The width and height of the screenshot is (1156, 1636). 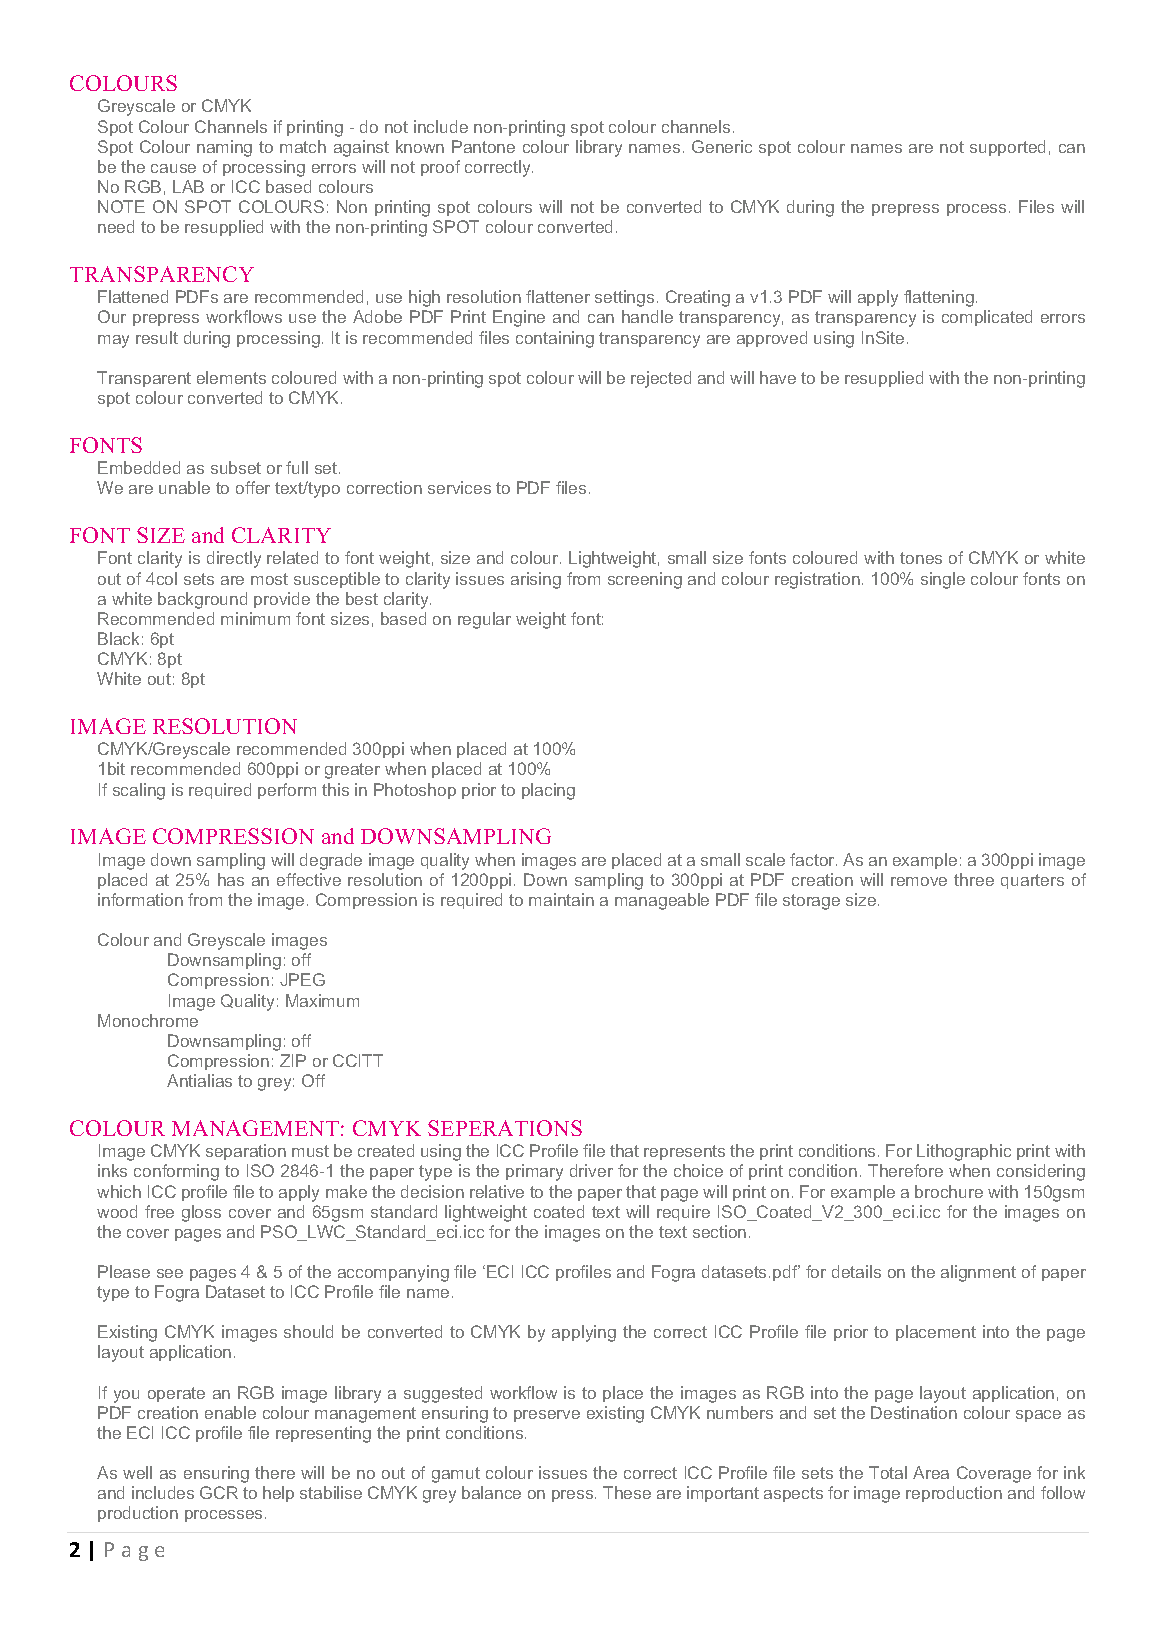 I want to click on Pantone, so click(x=483, y=146).
